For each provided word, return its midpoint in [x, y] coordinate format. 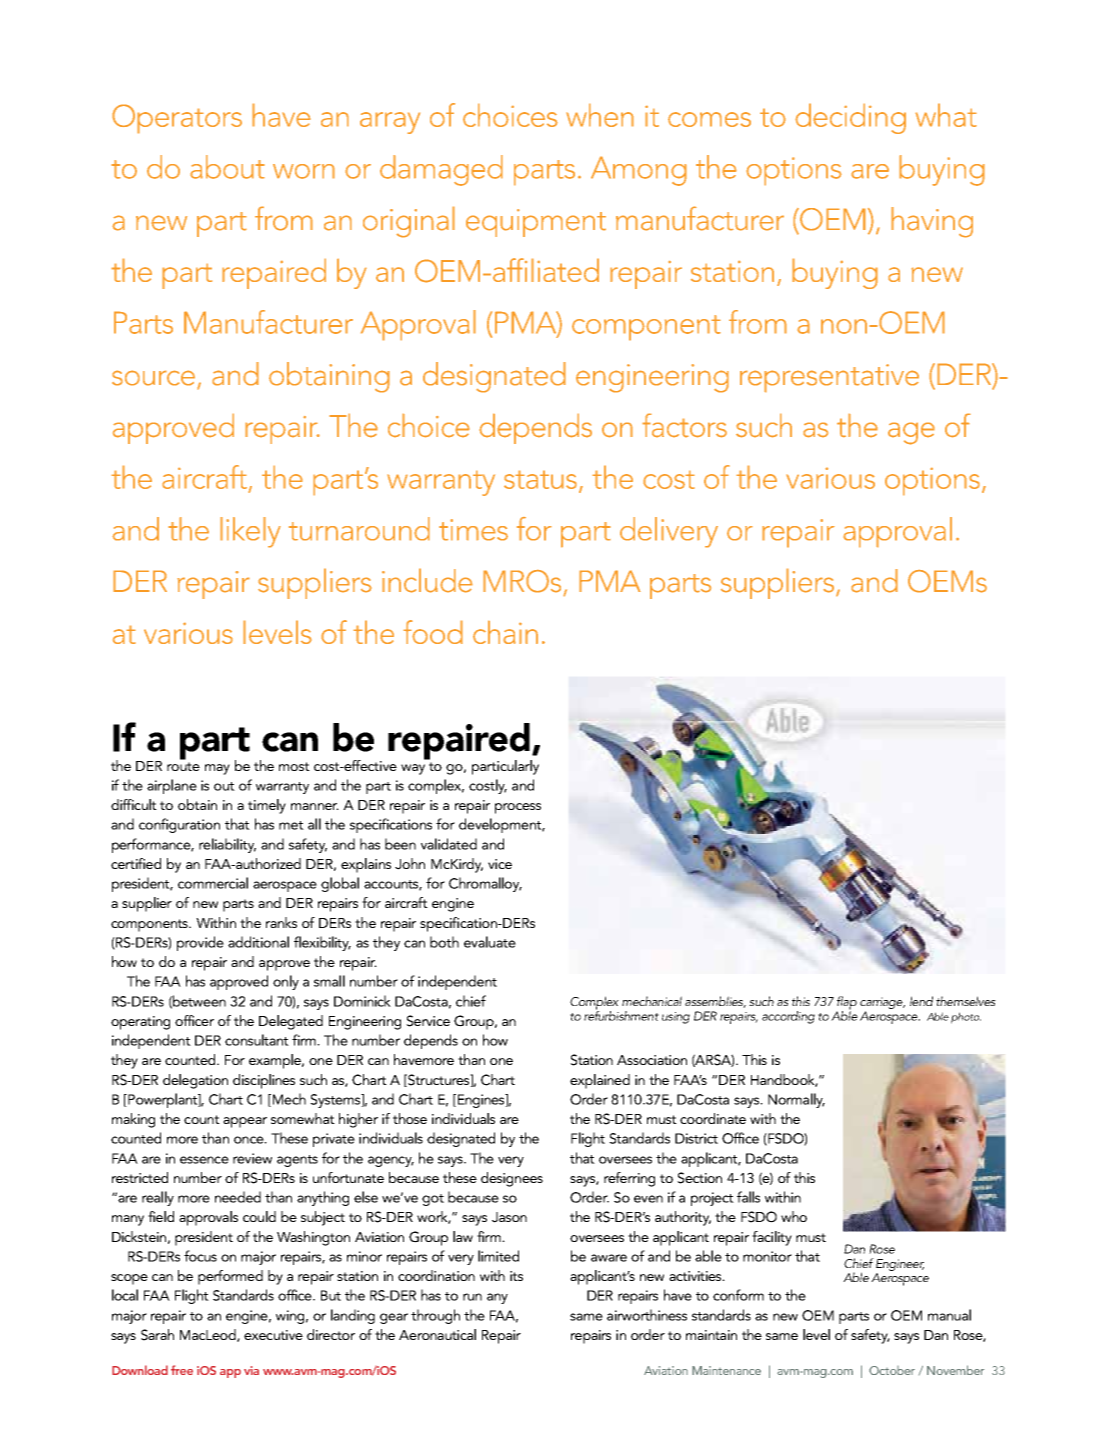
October [892, 1370]
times [473, 530]
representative [829, 378]
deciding [850, 118]
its [516, 1276]
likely [250, 532]
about [227, 167]
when [600, 115]
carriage [882, 1004]
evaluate [490, 942]
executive [273, 1335]
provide [200, 943]
